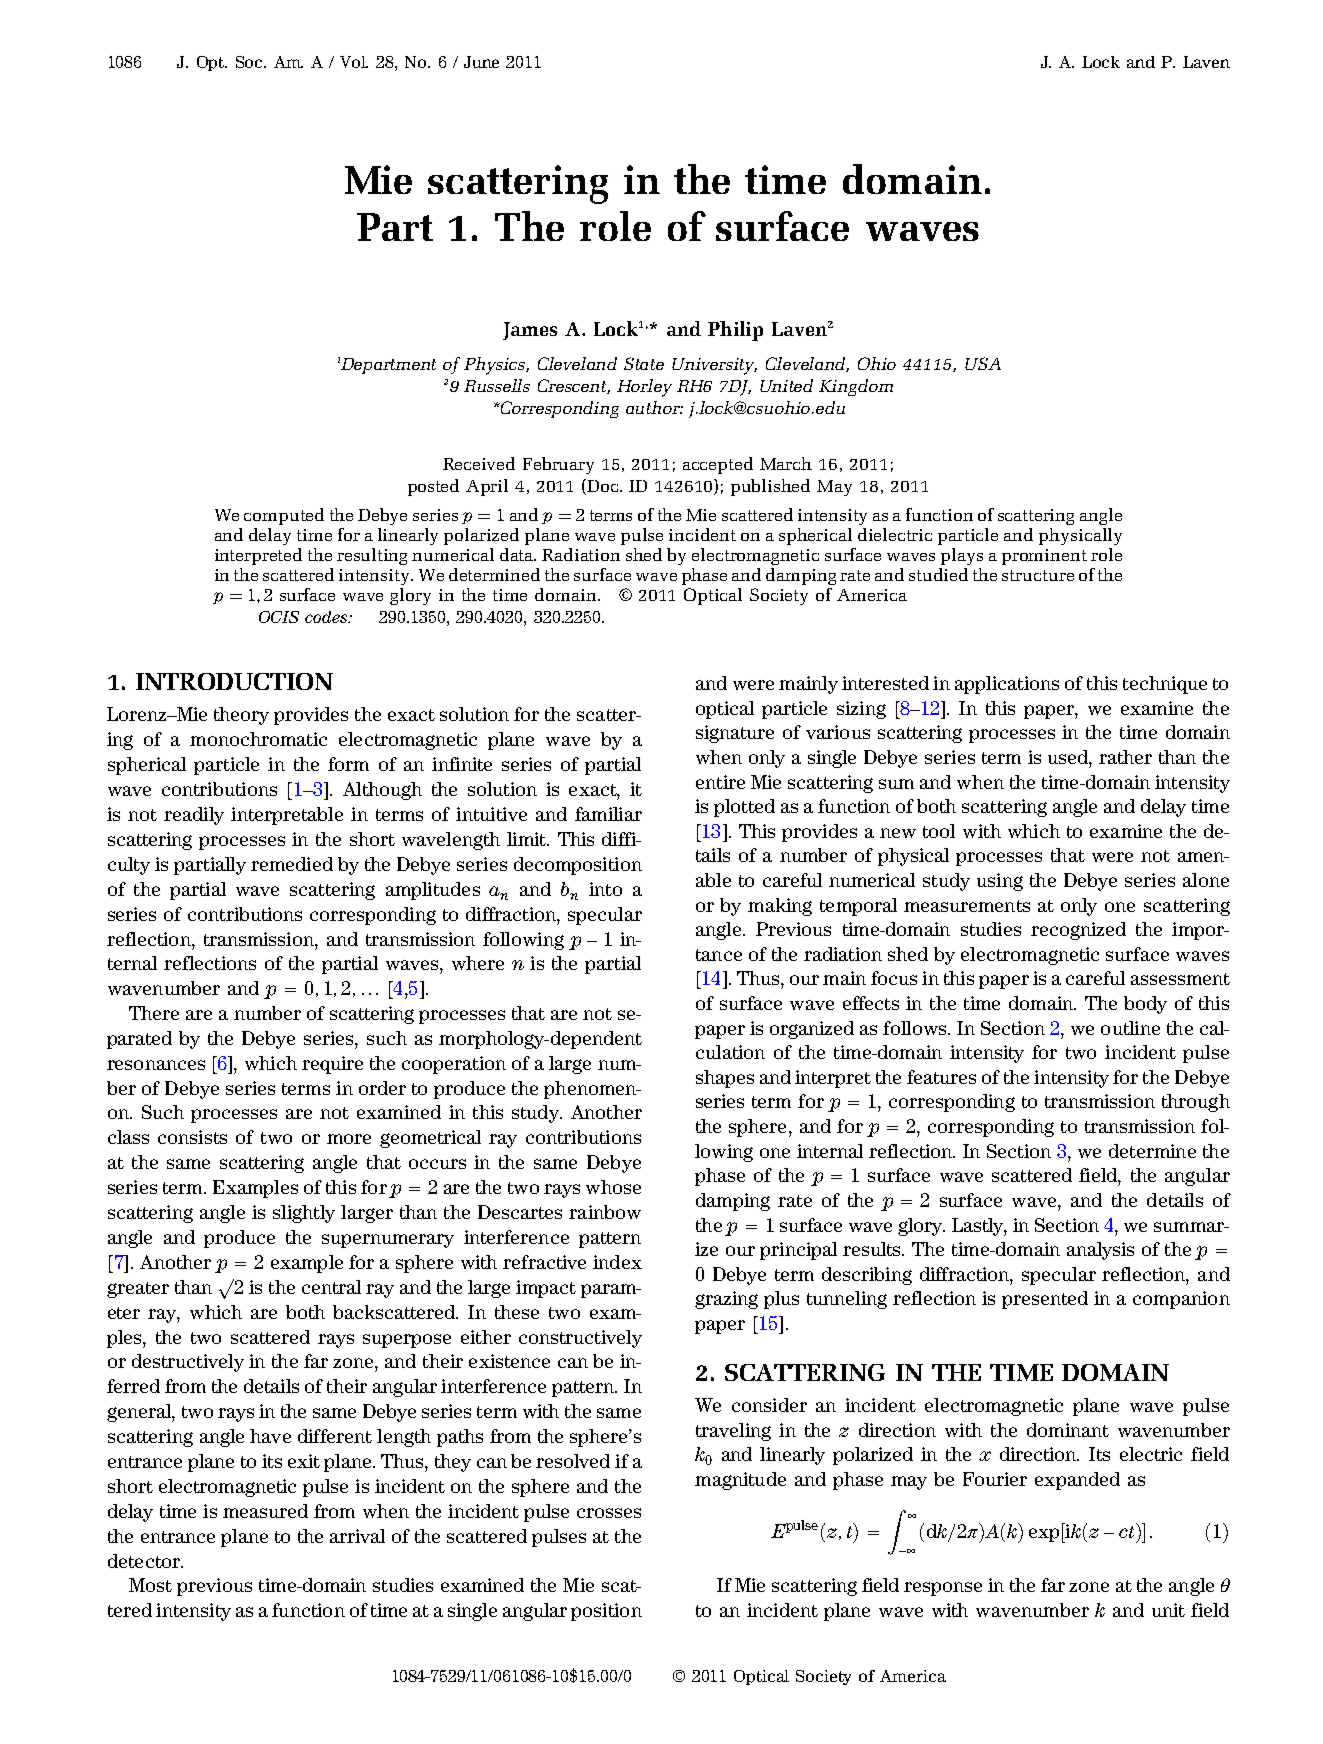  Describe the element at coordinates (604, 486) in the screenshot. I see `Doc` at that location.
